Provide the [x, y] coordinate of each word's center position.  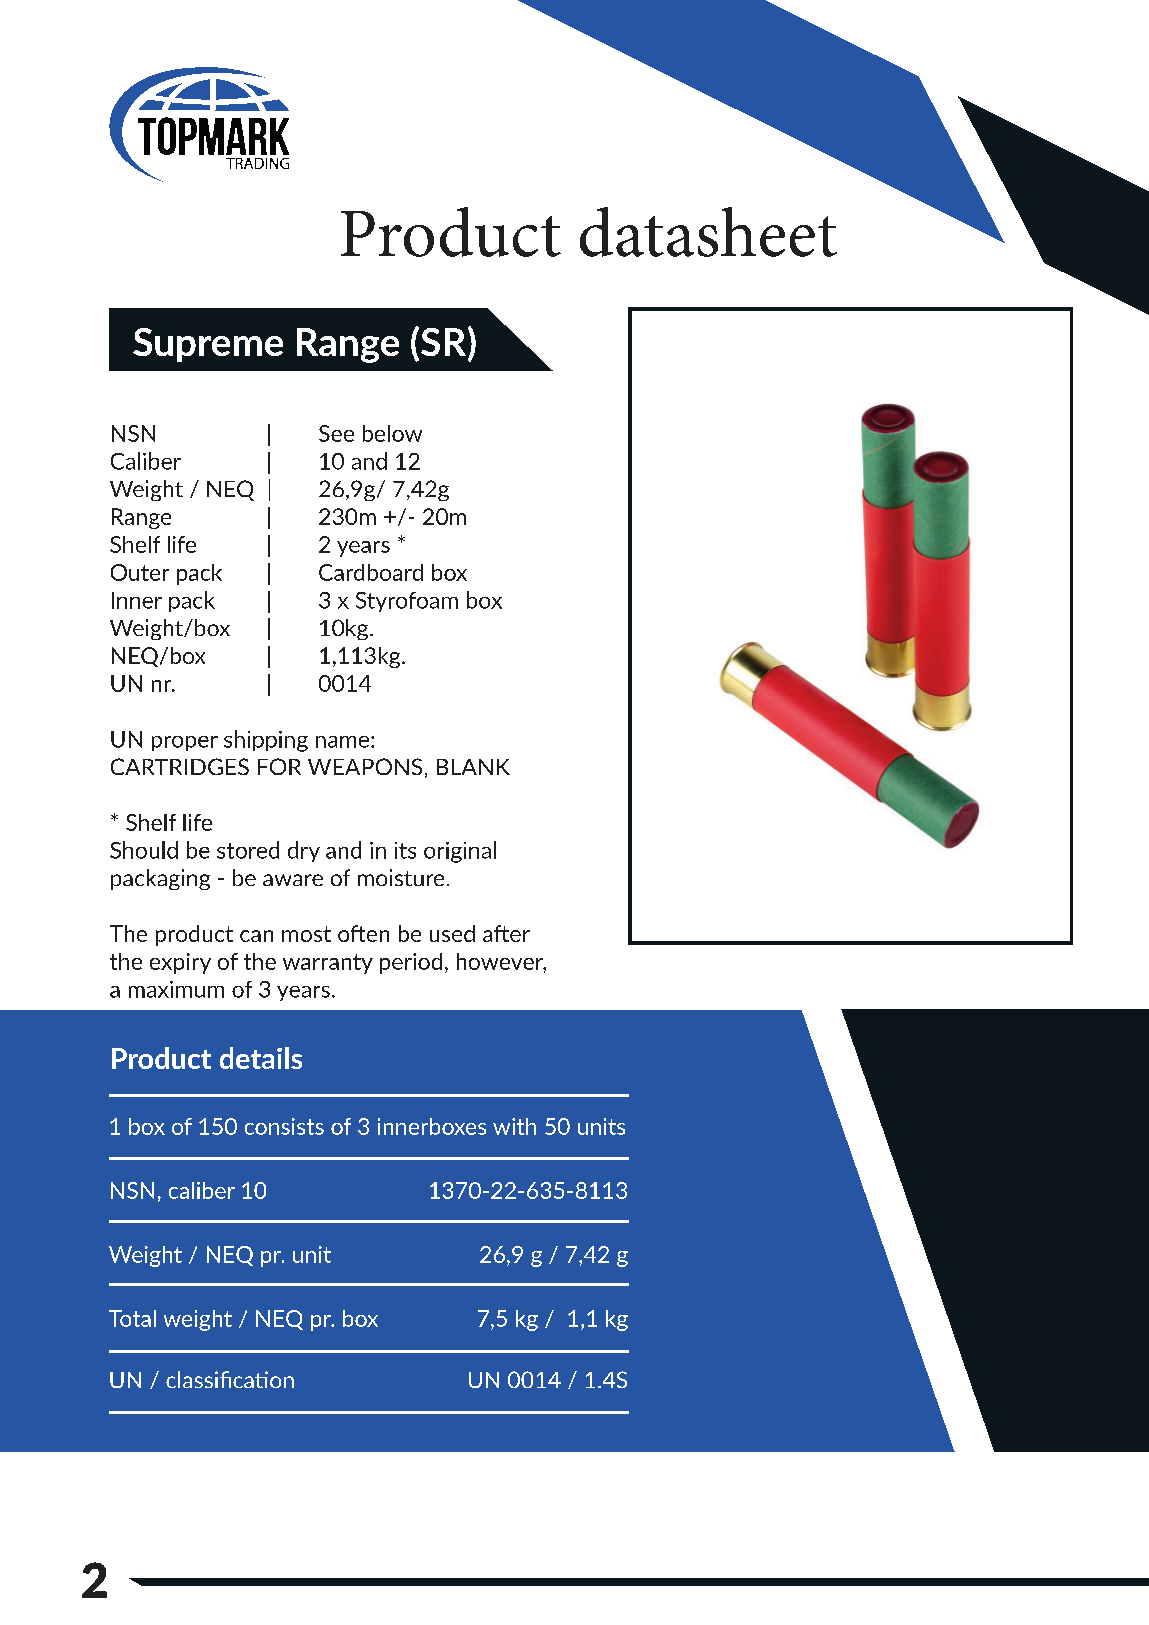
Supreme [208, 345]
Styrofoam [407, 602]
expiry [180, 963]
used [452, 933]
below [392, 433]
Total [132, 1318]
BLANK [473, 767]
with [514, 1126]
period [411, 963]
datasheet [708, 232]
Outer [140, 572]
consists [284, 1126]
